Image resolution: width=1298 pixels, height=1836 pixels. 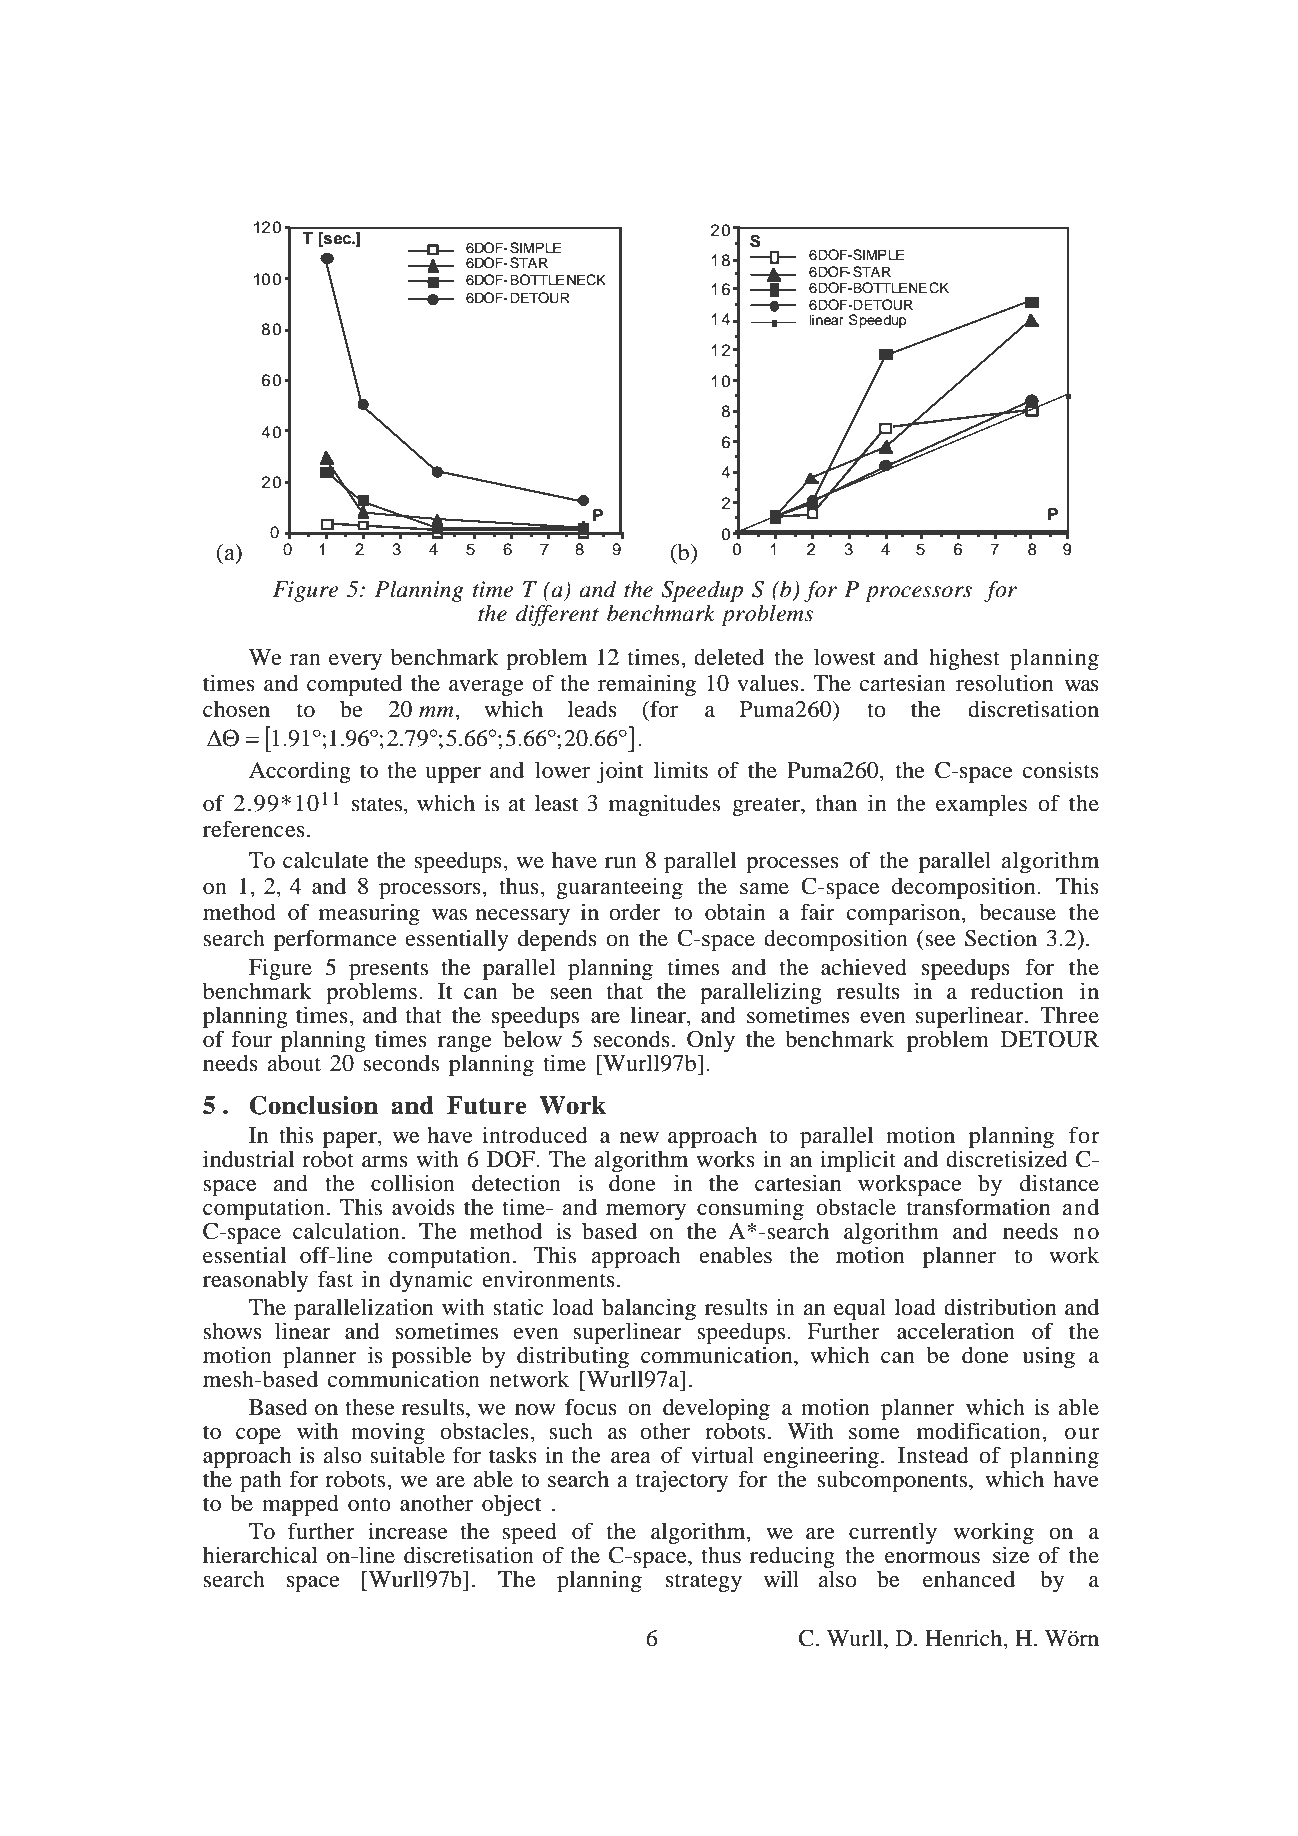 I want to click on strategy, so click(x=704, y=1583).
